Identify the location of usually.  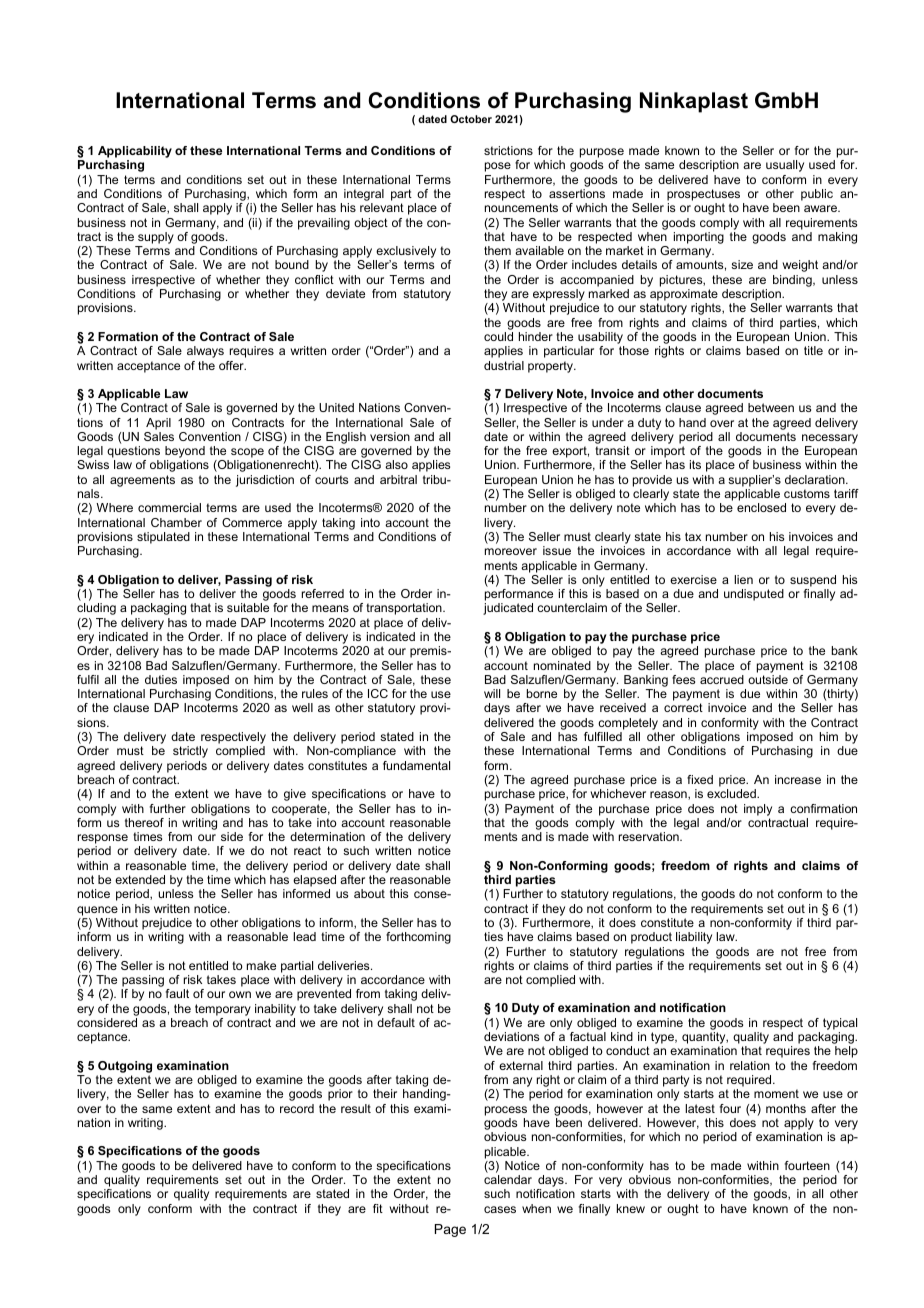
(785, 166).
